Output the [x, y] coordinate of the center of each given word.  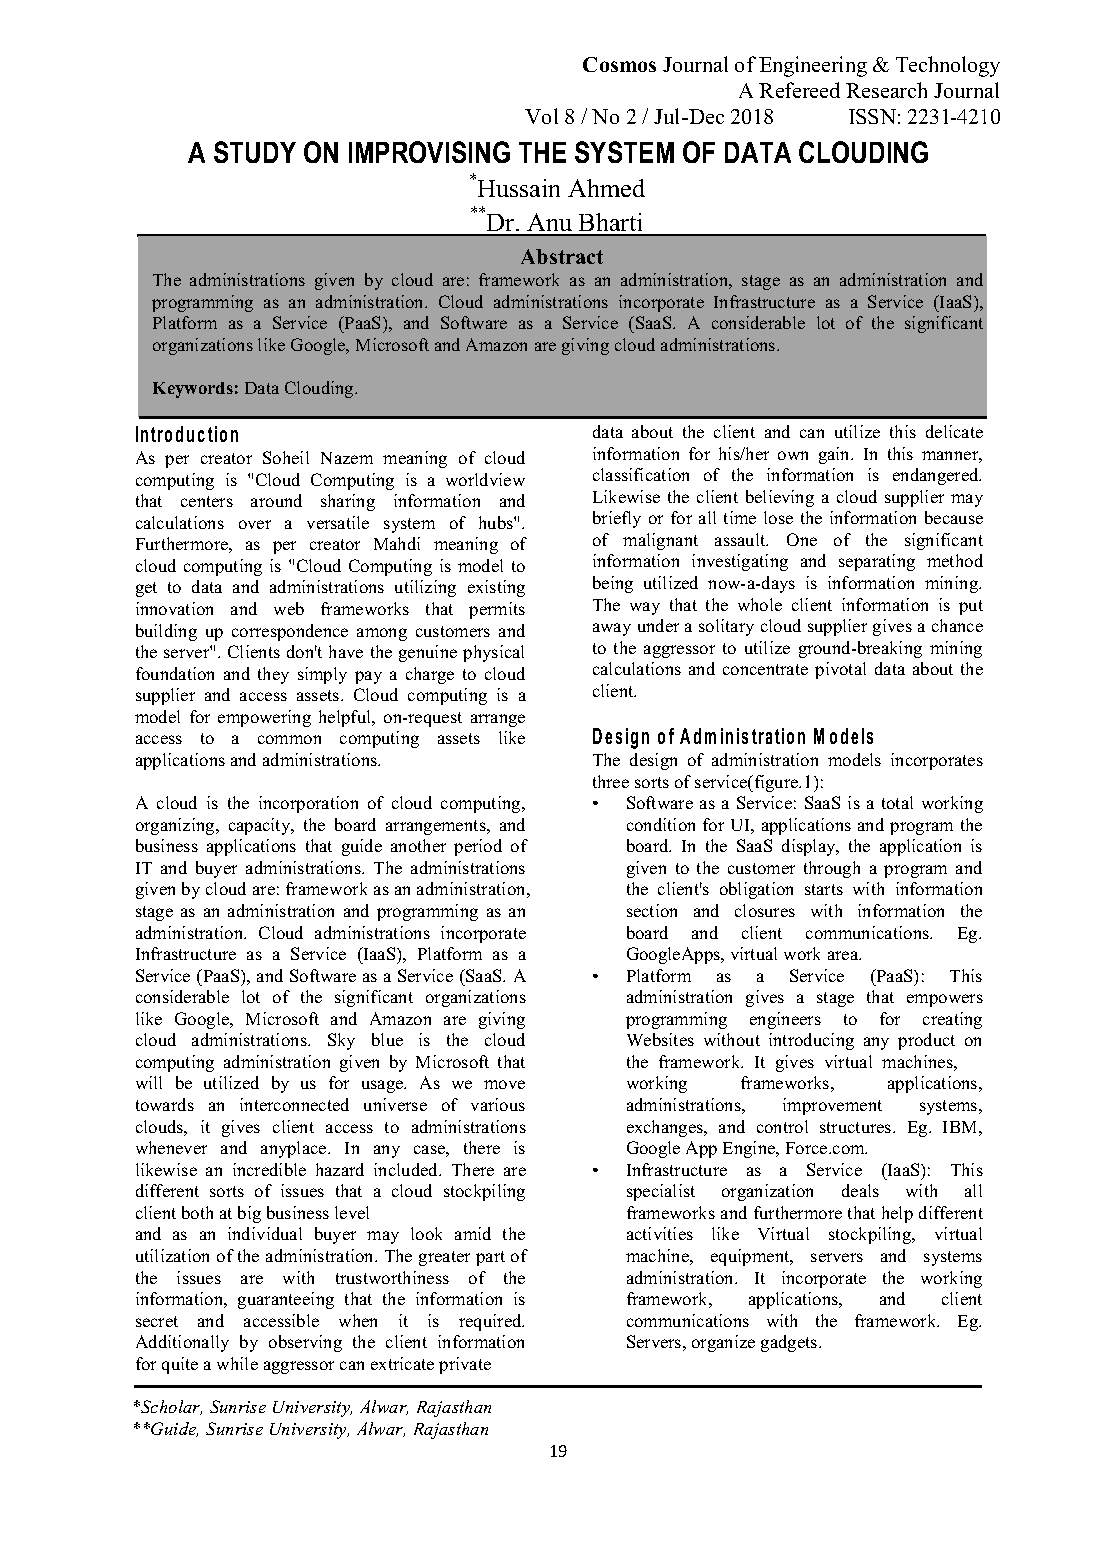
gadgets [790, 1343]
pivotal [840, 670]
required [491, 1322]
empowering [264, 718]
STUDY [255, 152]
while [237, 1363]
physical [493, 653]
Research [886, 90]
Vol [541, 116]
